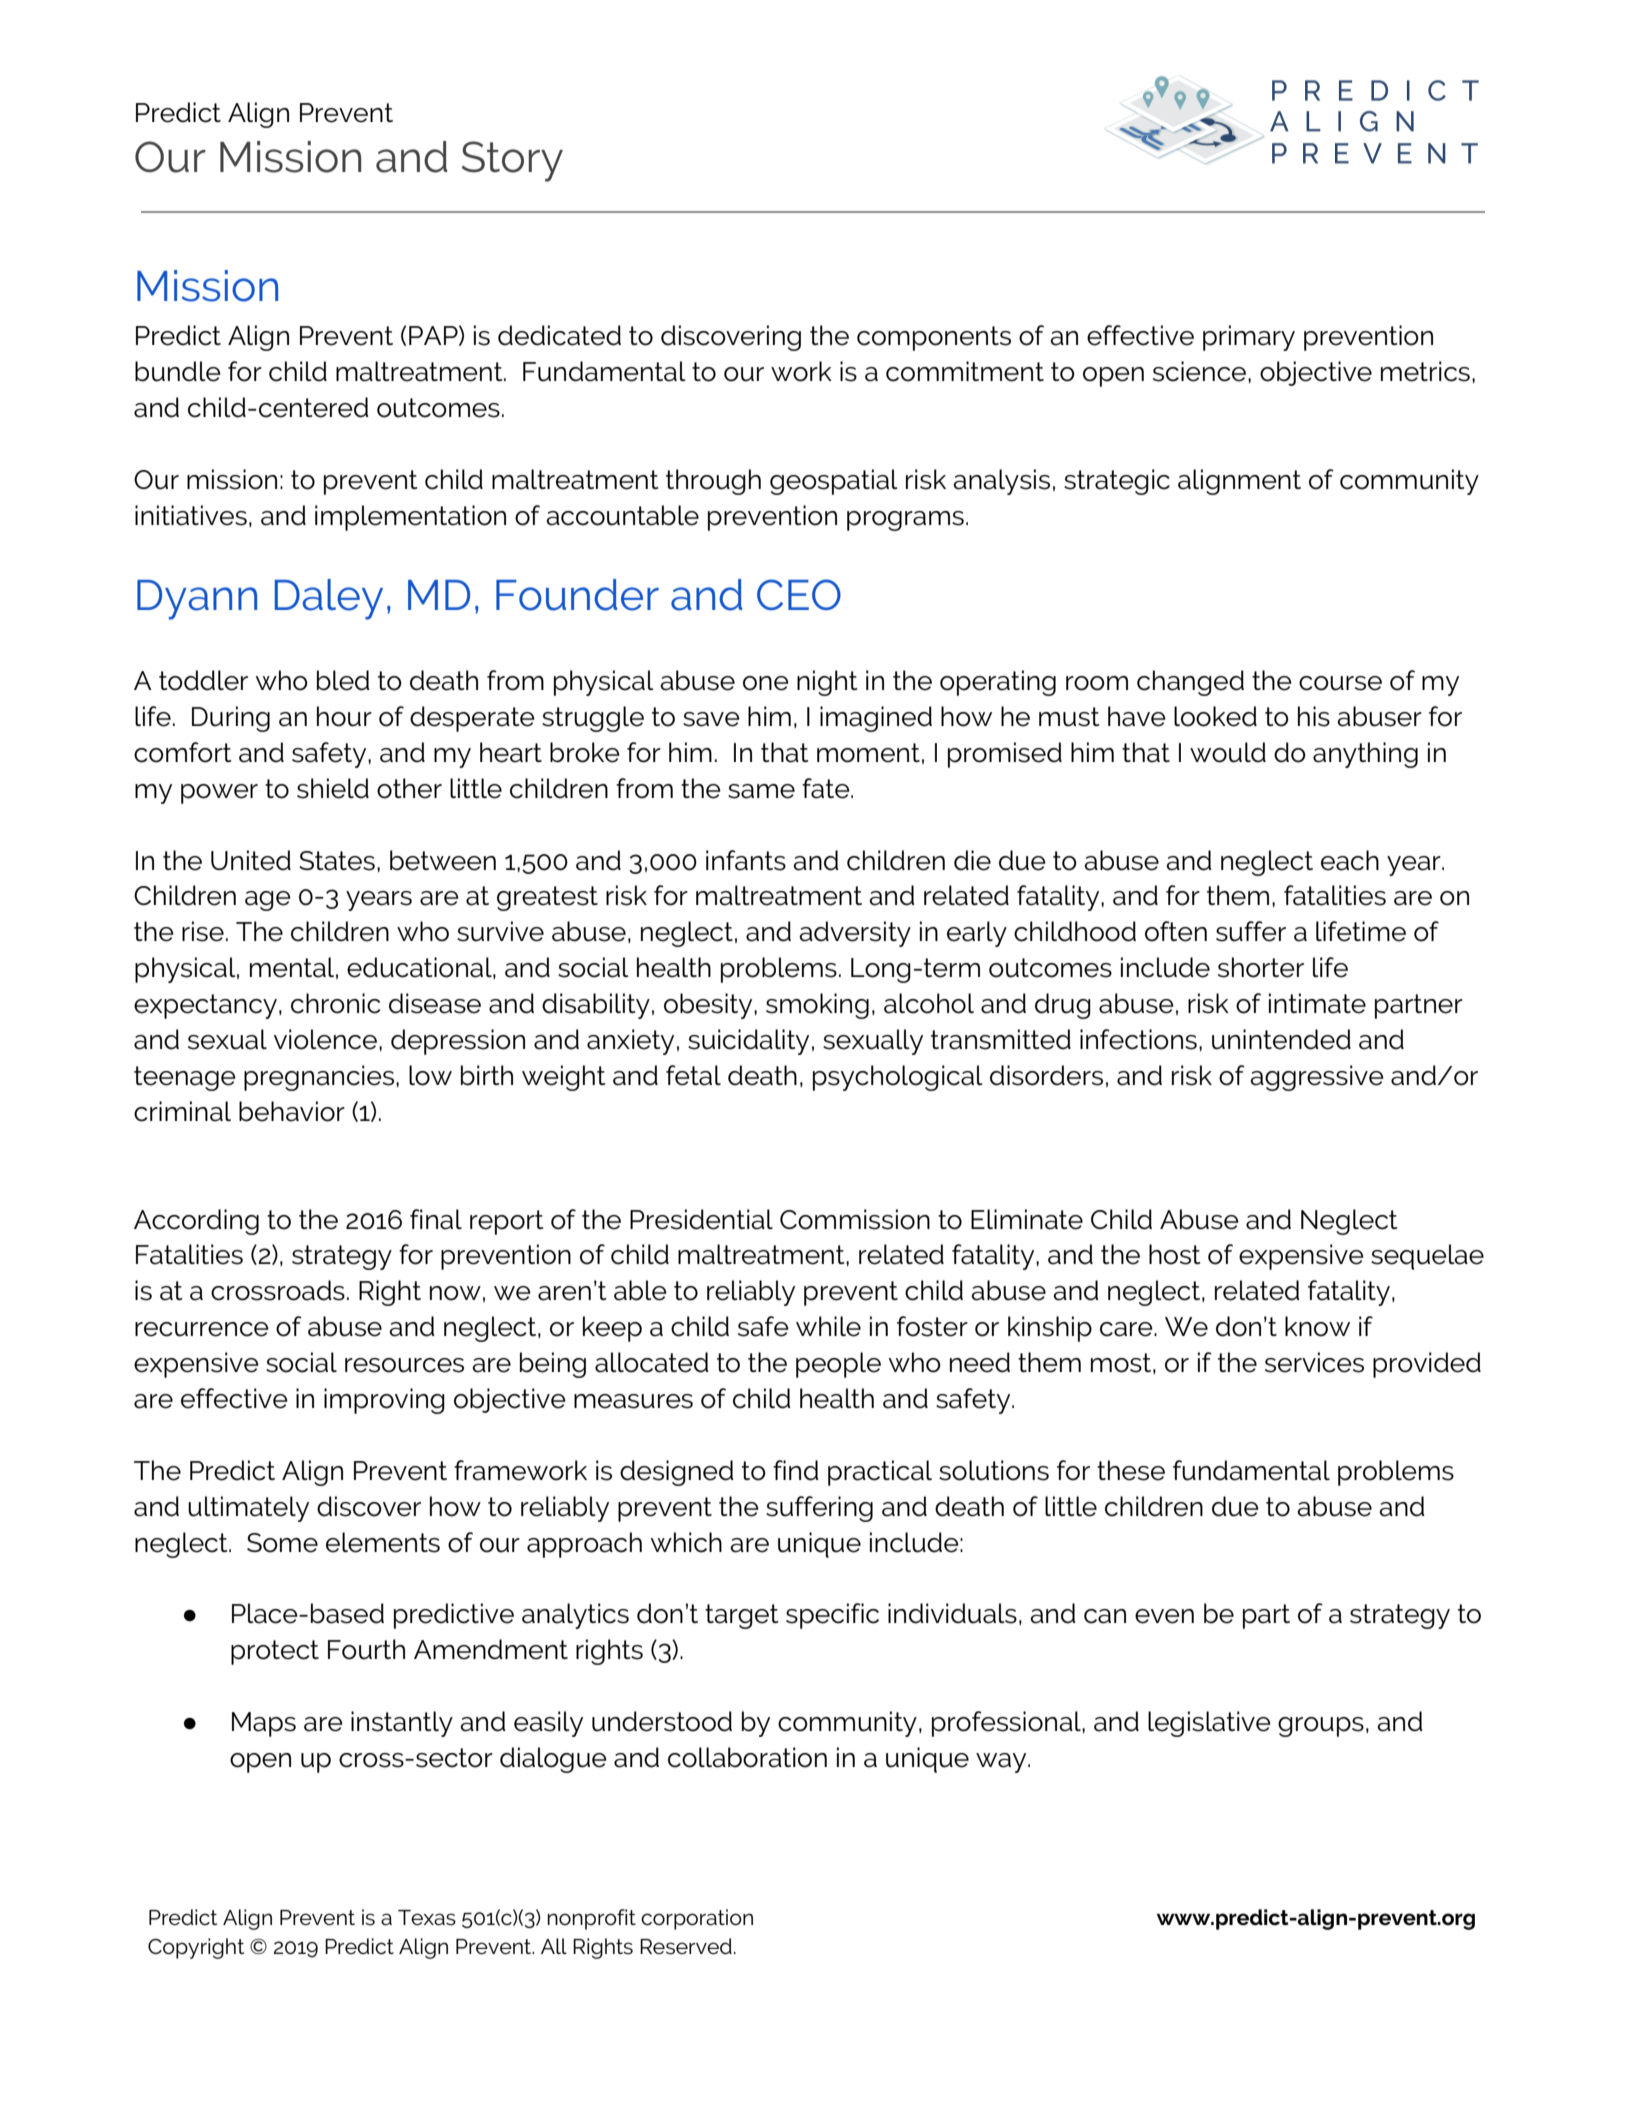  I want to click on Texas, so click(427, 1918).
